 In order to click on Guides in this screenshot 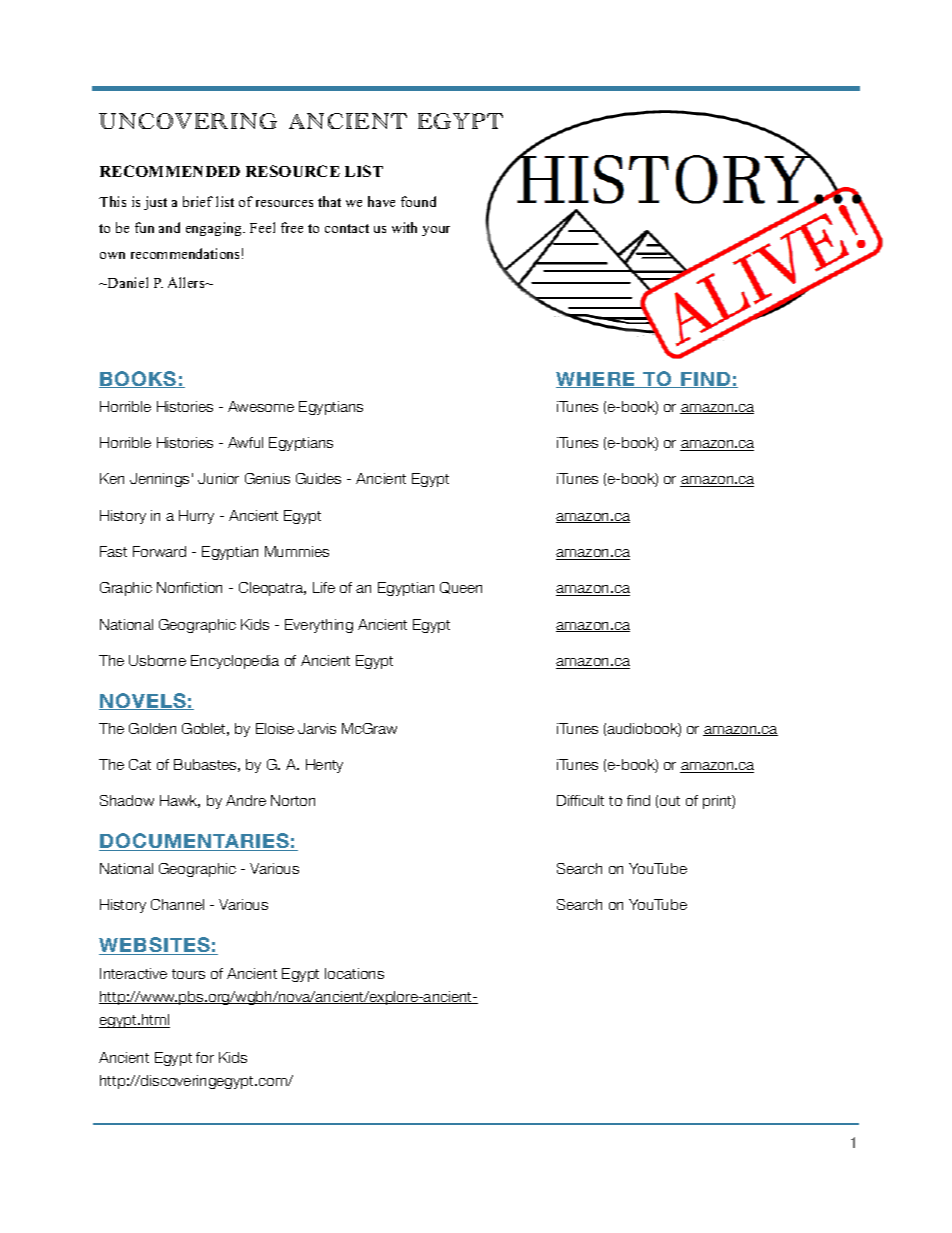, I will do `click(318, 478)`.
